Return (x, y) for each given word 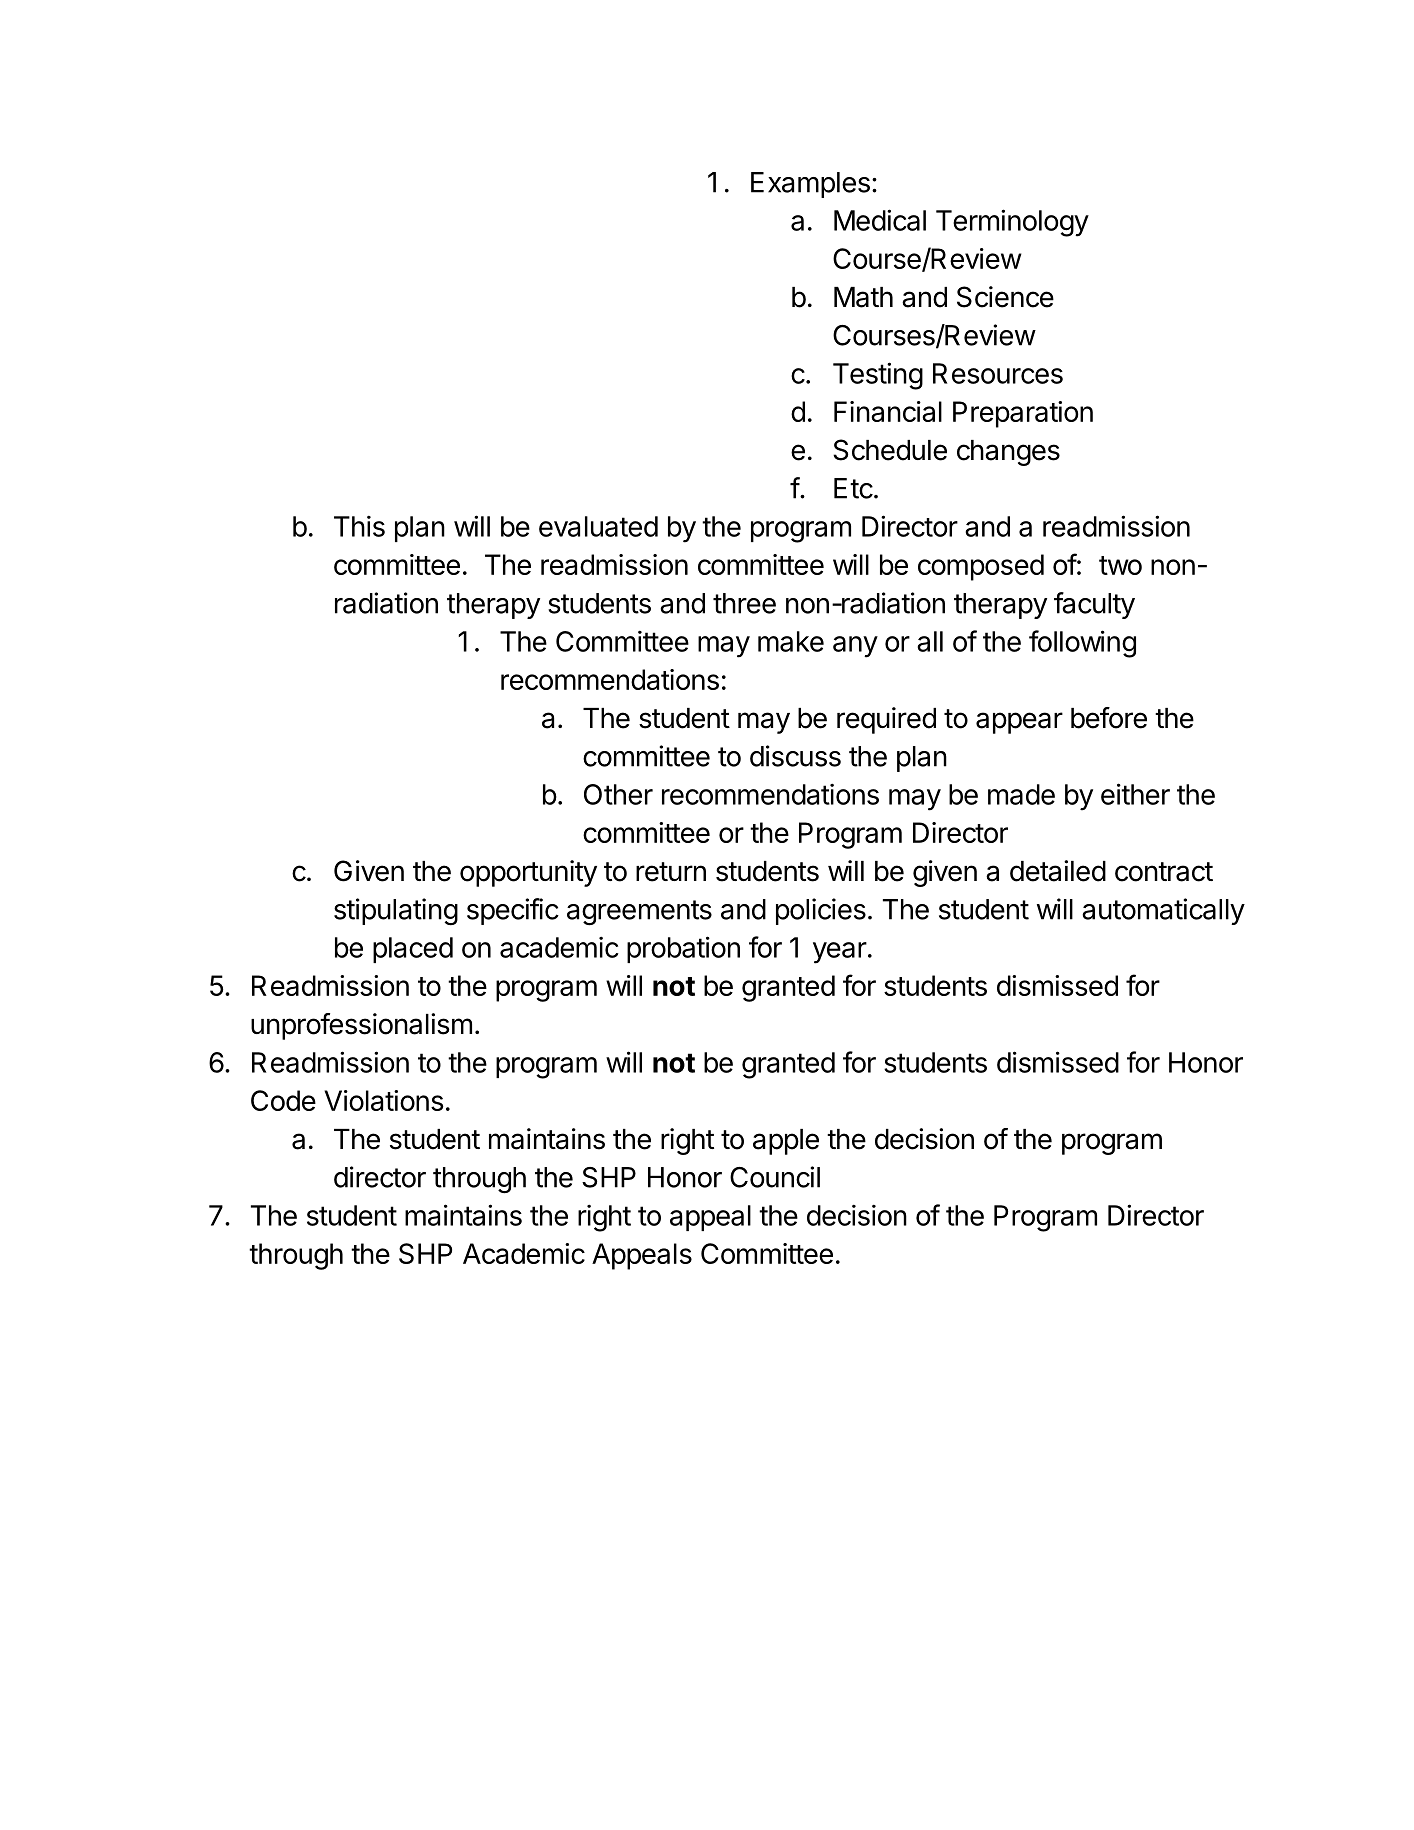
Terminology (1012, 223)
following (1082, 644)
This (359, 526)
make (791, 641)
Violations (384, 1100)
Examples (810, 185)
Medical (880, 220)
